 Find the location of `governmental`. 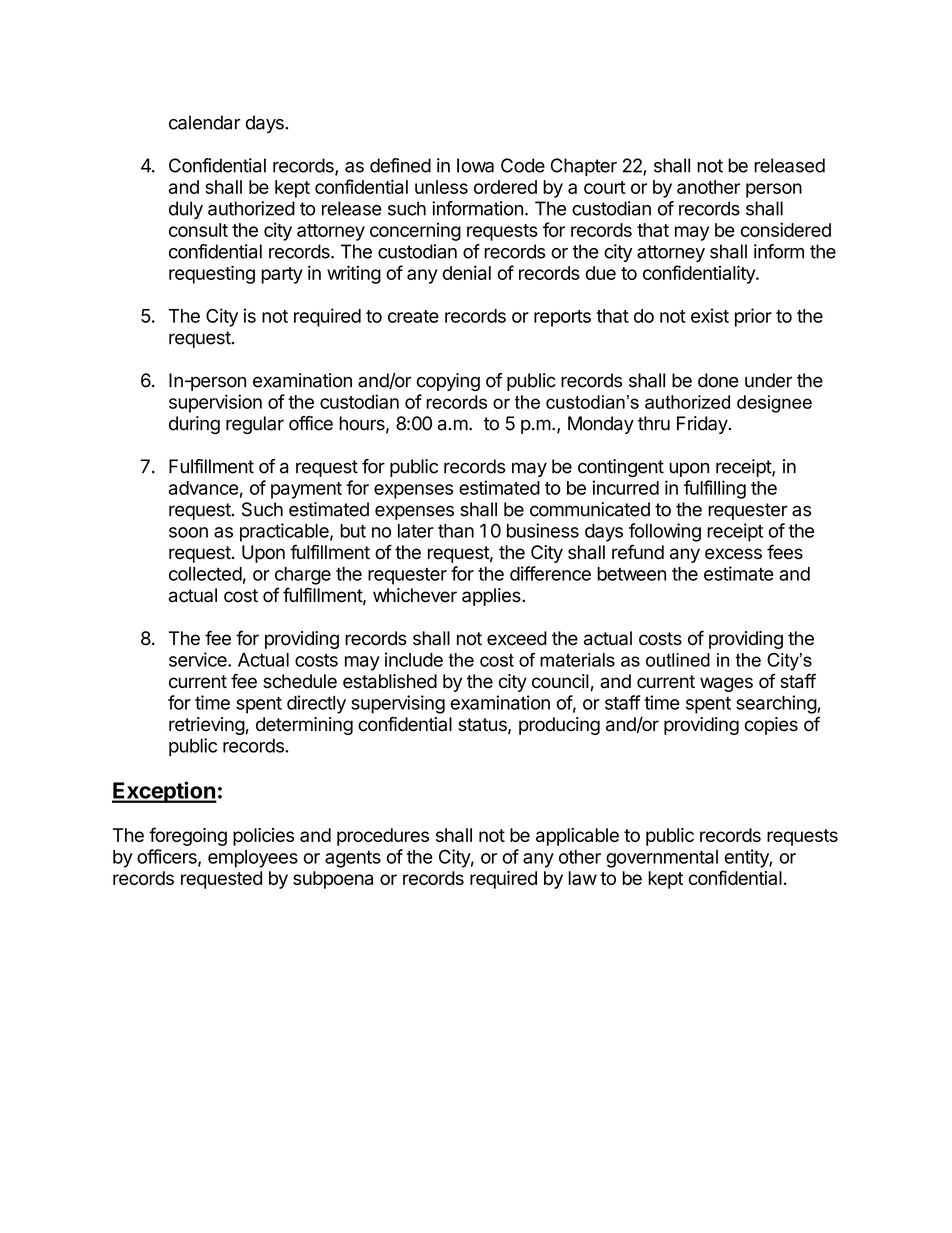

governmental is located at coordinates (662, 859).
